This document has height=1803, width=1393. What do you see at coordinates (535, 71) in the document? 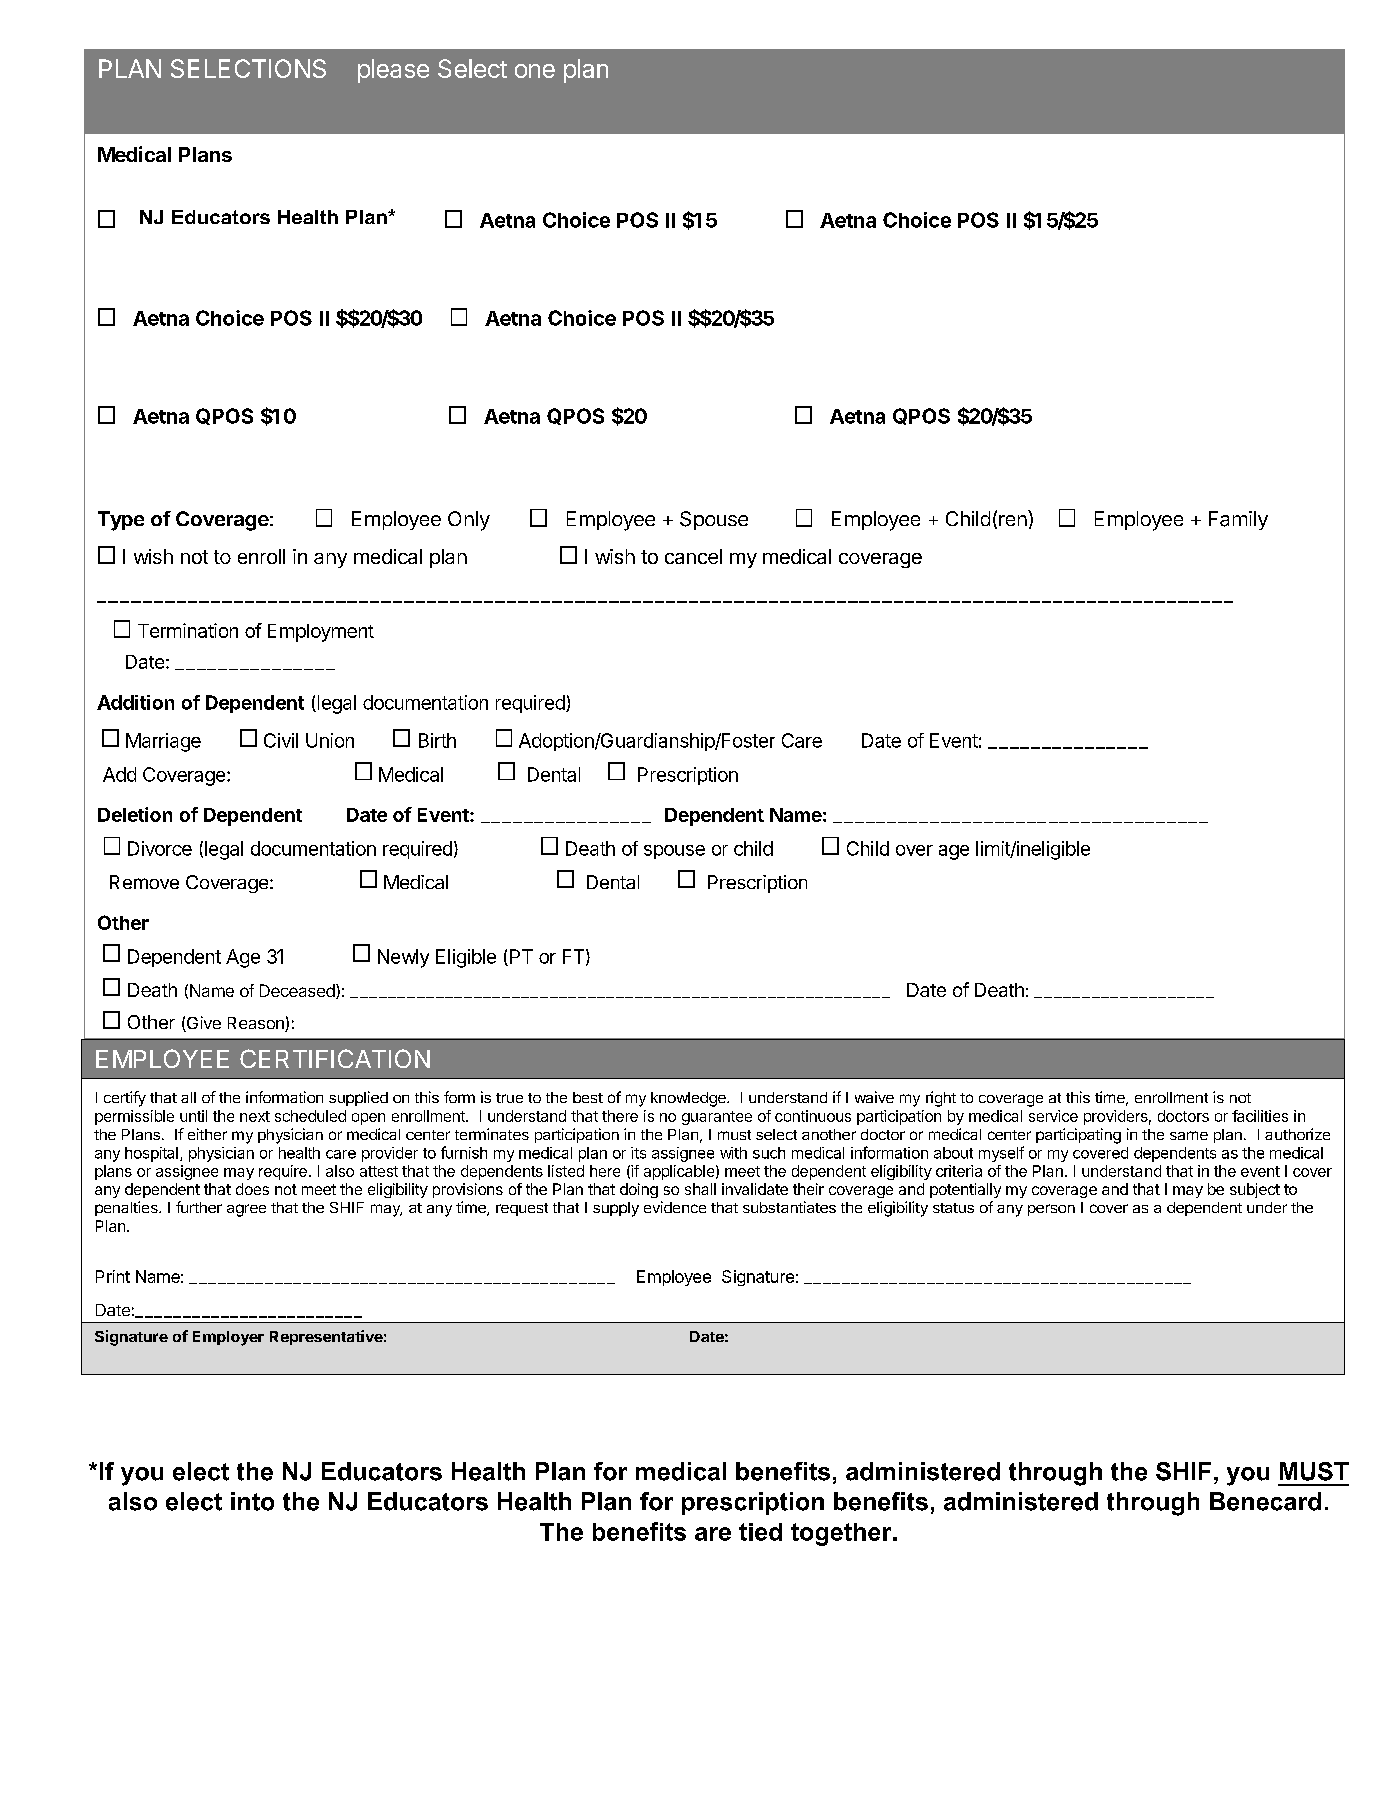
I see `one` at bounding box center [535, 71].
